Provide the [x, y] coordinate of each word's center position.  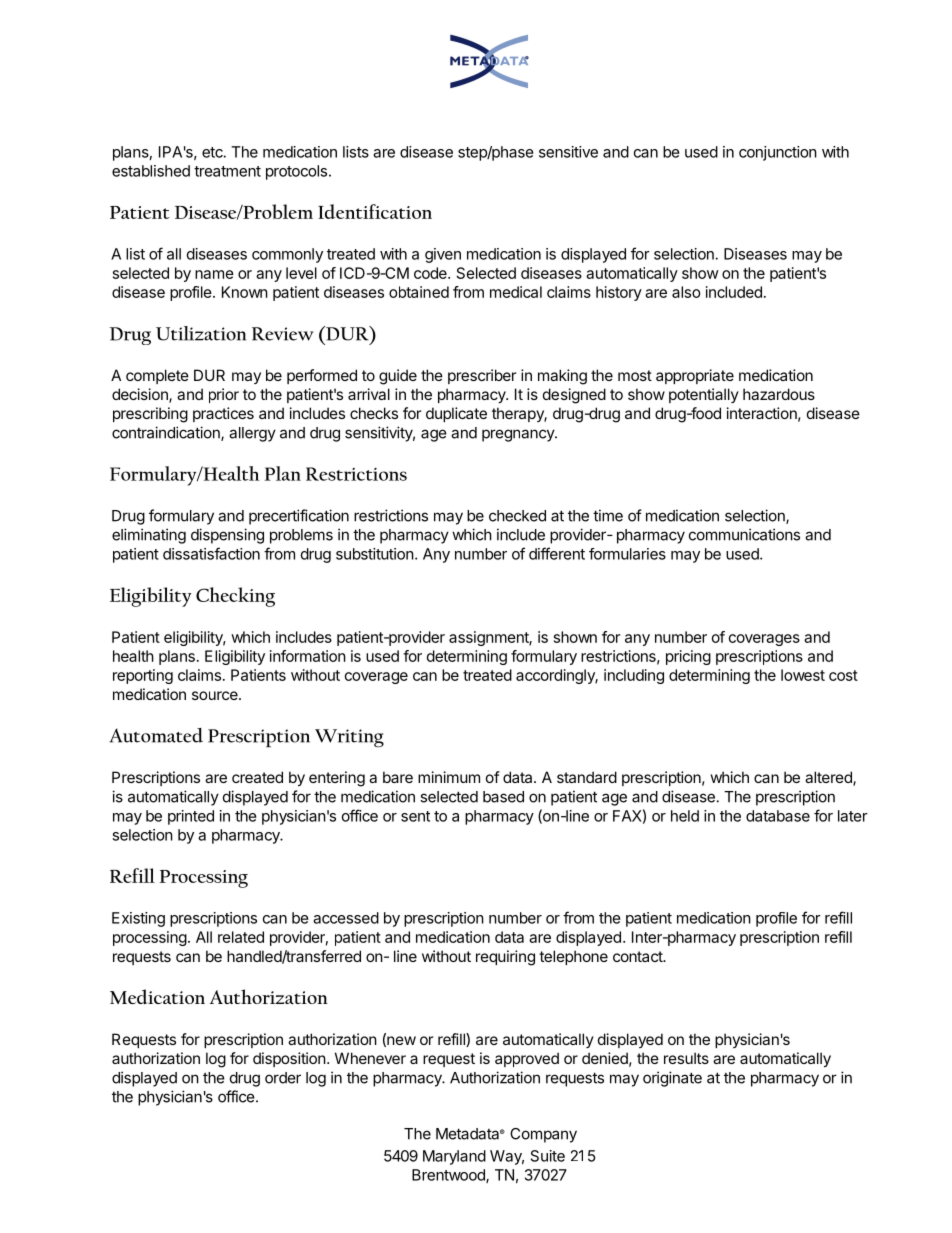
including [634, 676]
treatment [227, 171]
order [283, 1078]
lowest [803, 675]
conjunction [778, 153]
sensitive [568, 152]
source [216, 695]
